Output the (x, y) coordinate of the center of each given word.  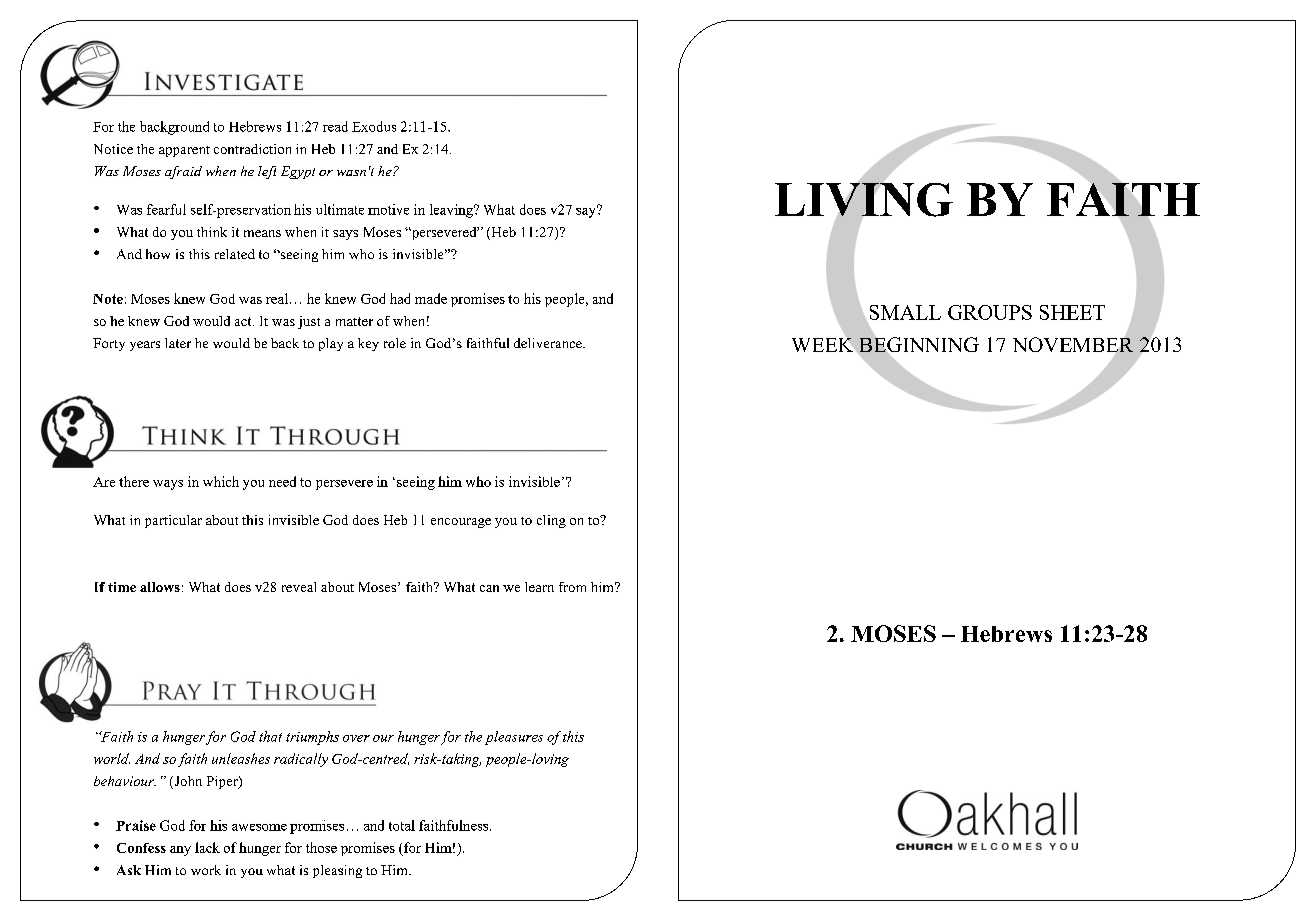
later (178, 343)
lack (207, 847)
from (572, 587)
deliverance (549, 343)
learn (539, 587)
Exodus (374, 126)
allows (160, 587)
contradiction (252, 149)
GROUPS (990, 312)
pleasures (514, 738)
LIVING (864, 199)
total (402, 825)
